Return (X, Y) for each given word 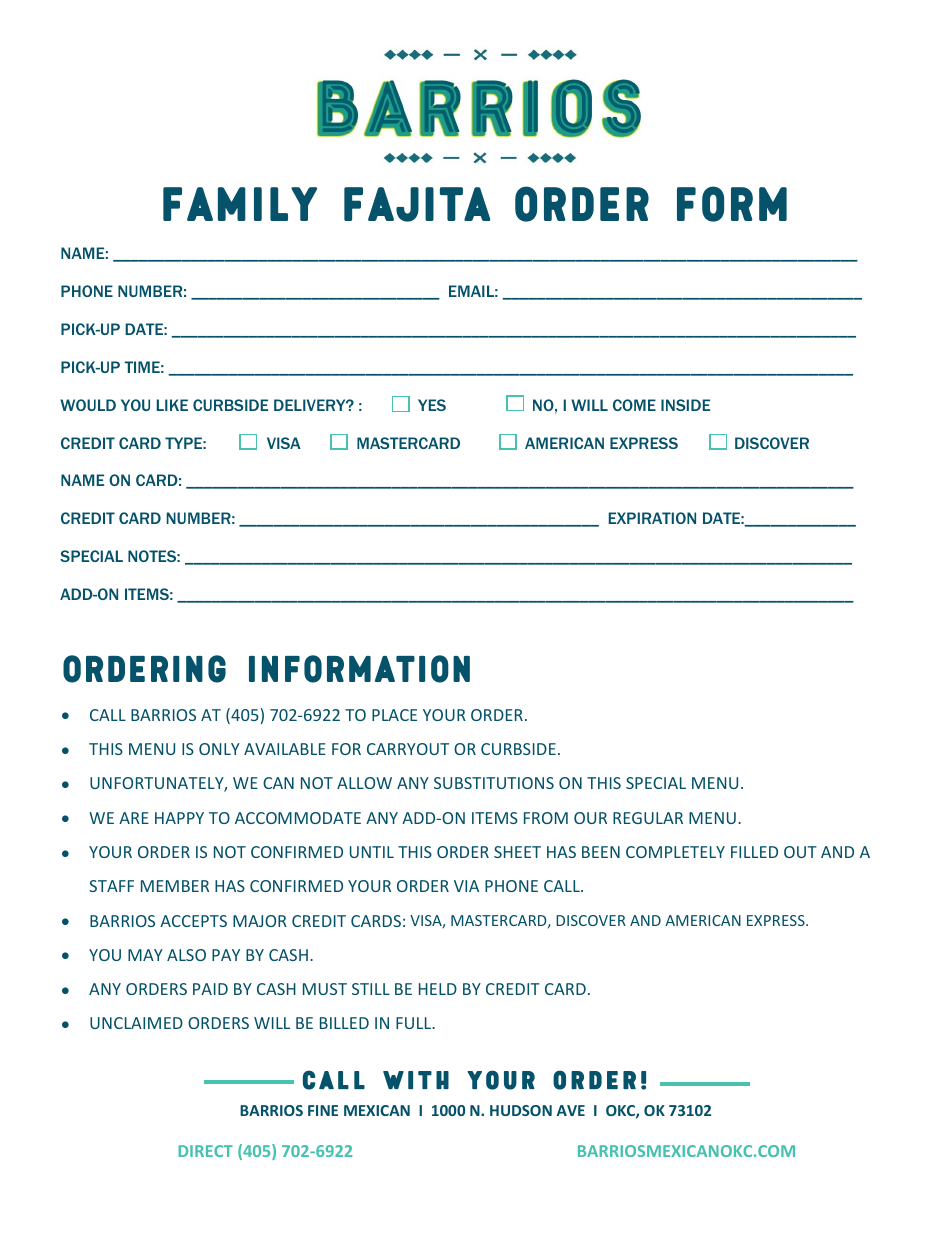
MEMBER (175, 886)
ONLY (219, 749)
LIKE (172, 405)
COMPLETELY (675, 852)
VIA (466, 886)
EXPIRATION (652, 518)
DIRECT (205, 1151)
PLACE (394, 715)
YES (432, 405)
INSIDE (685, 405)
